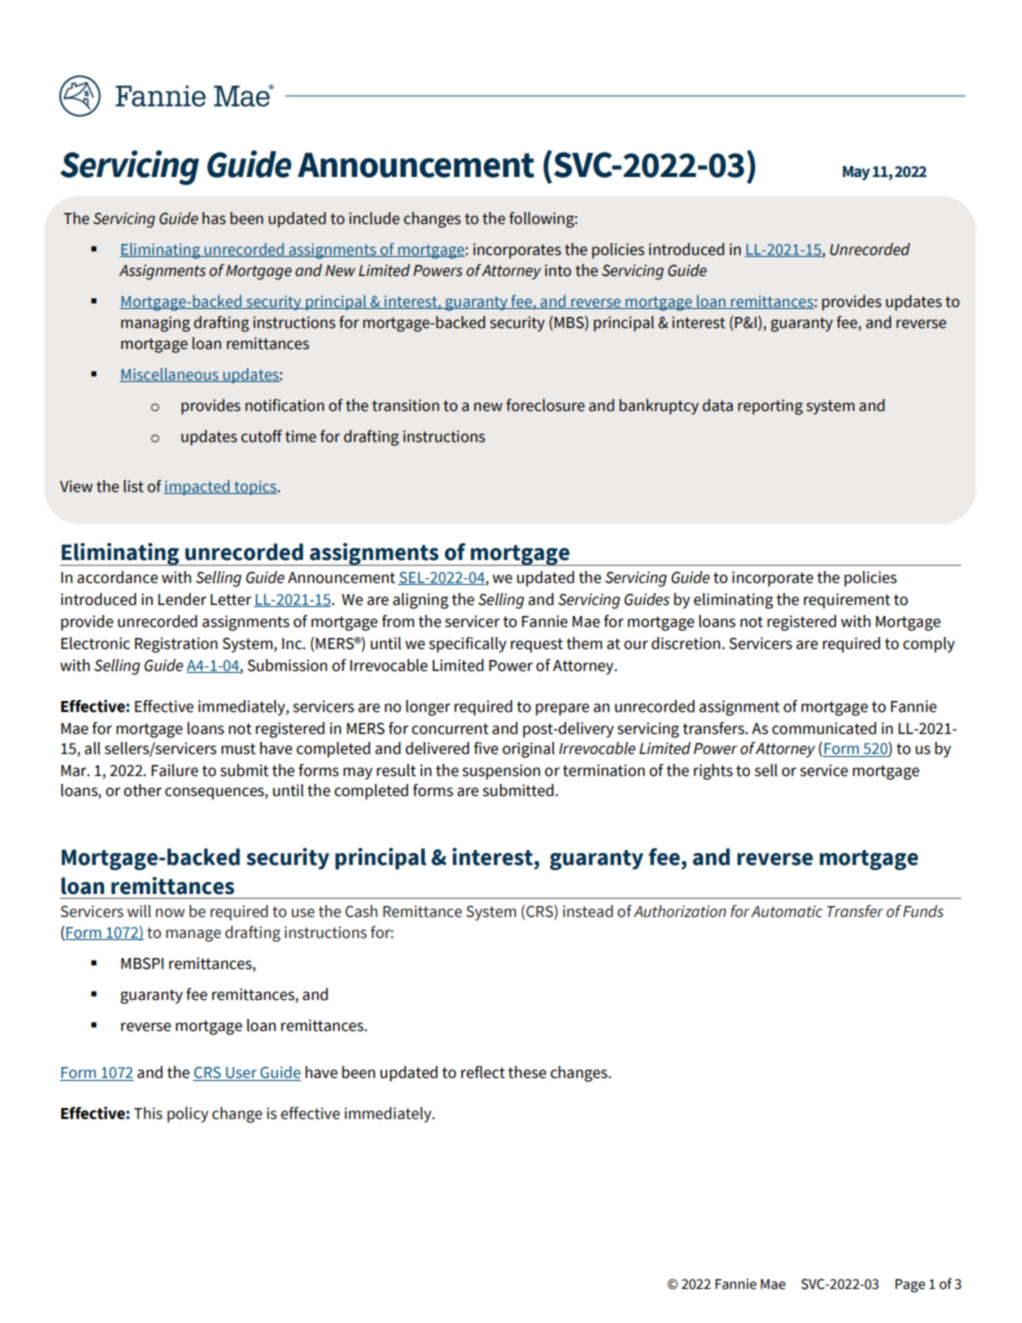 Image resolution: width=1022 pixels, height=1323 pixels. What do you see at coordinates (214, 218) in the screenshot?
I see `has` at bounding box center [214, 218].
